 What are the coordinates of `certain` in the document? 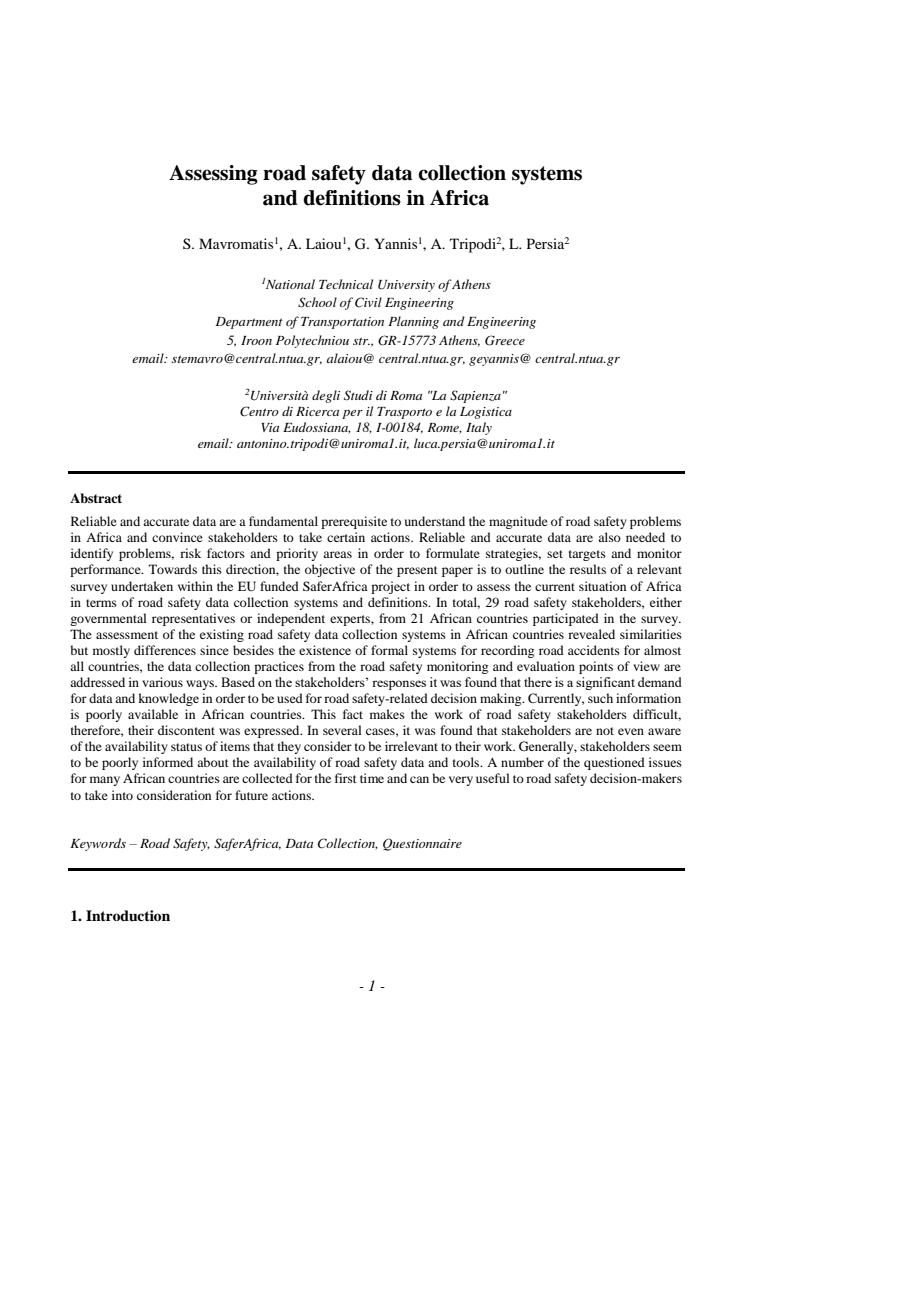 It's located at (346, 537).
